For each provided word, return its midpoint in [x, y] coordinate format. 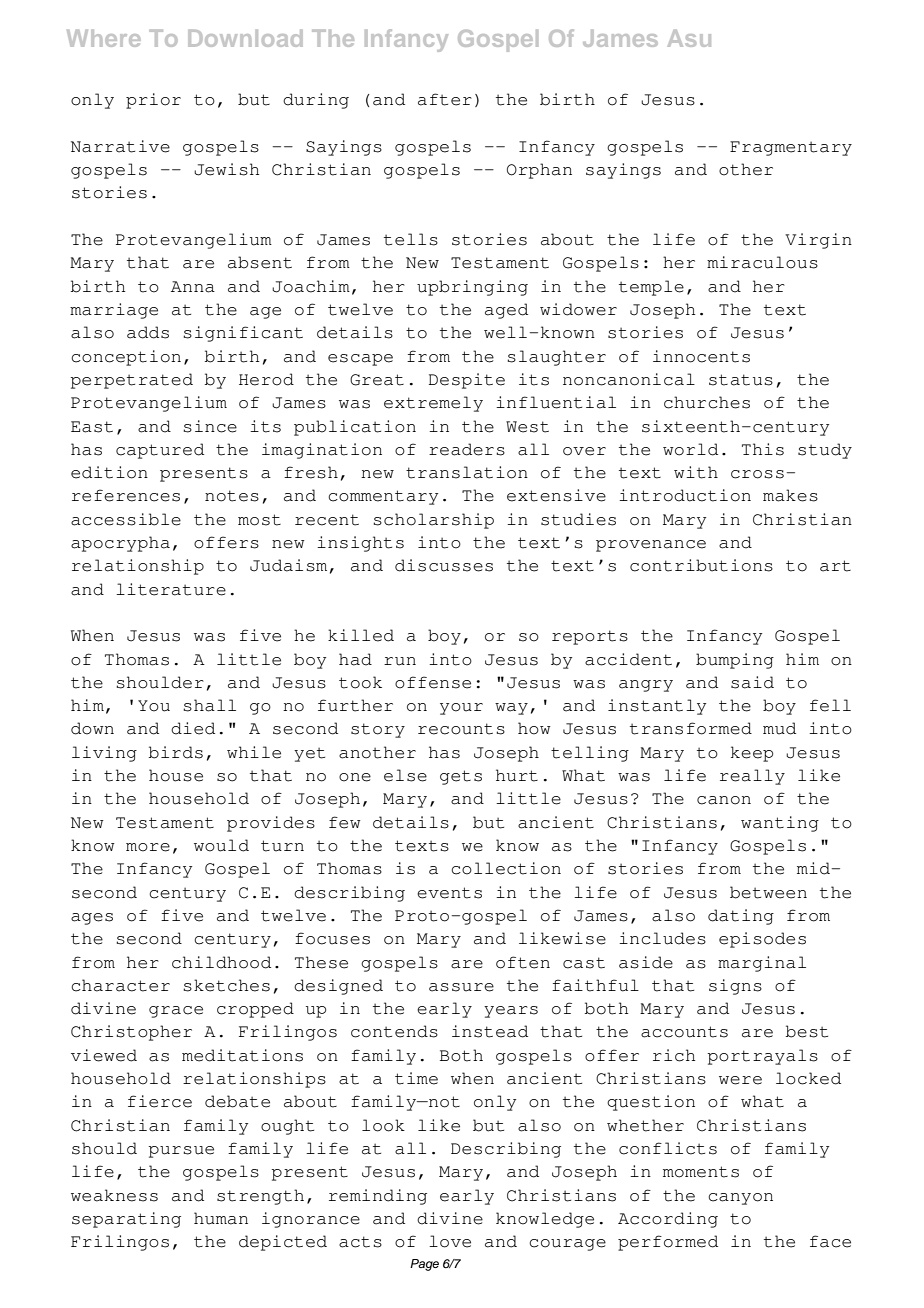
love [450, 1241]
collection [506, 868]
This [763, 449]
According [668, 1220]
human [221, 1218]
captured [160, 451]
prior [153, 101]
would [221, 845]
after [445, 99]
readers [467, 449]
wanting [780, 824]
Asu [689, 38]
